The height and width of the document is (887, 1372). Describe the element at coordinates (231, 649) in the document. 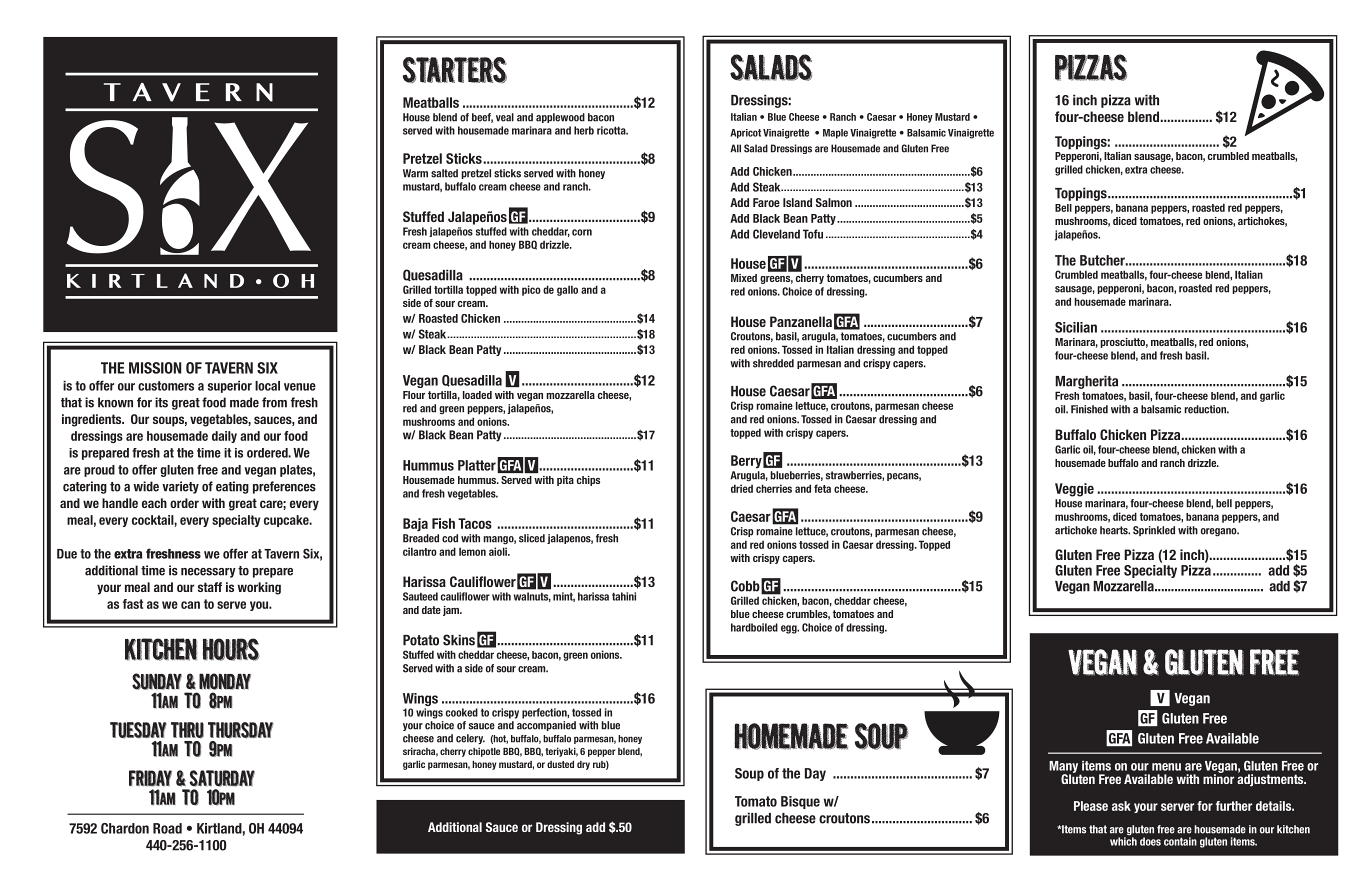

I see `hours` at that location.
